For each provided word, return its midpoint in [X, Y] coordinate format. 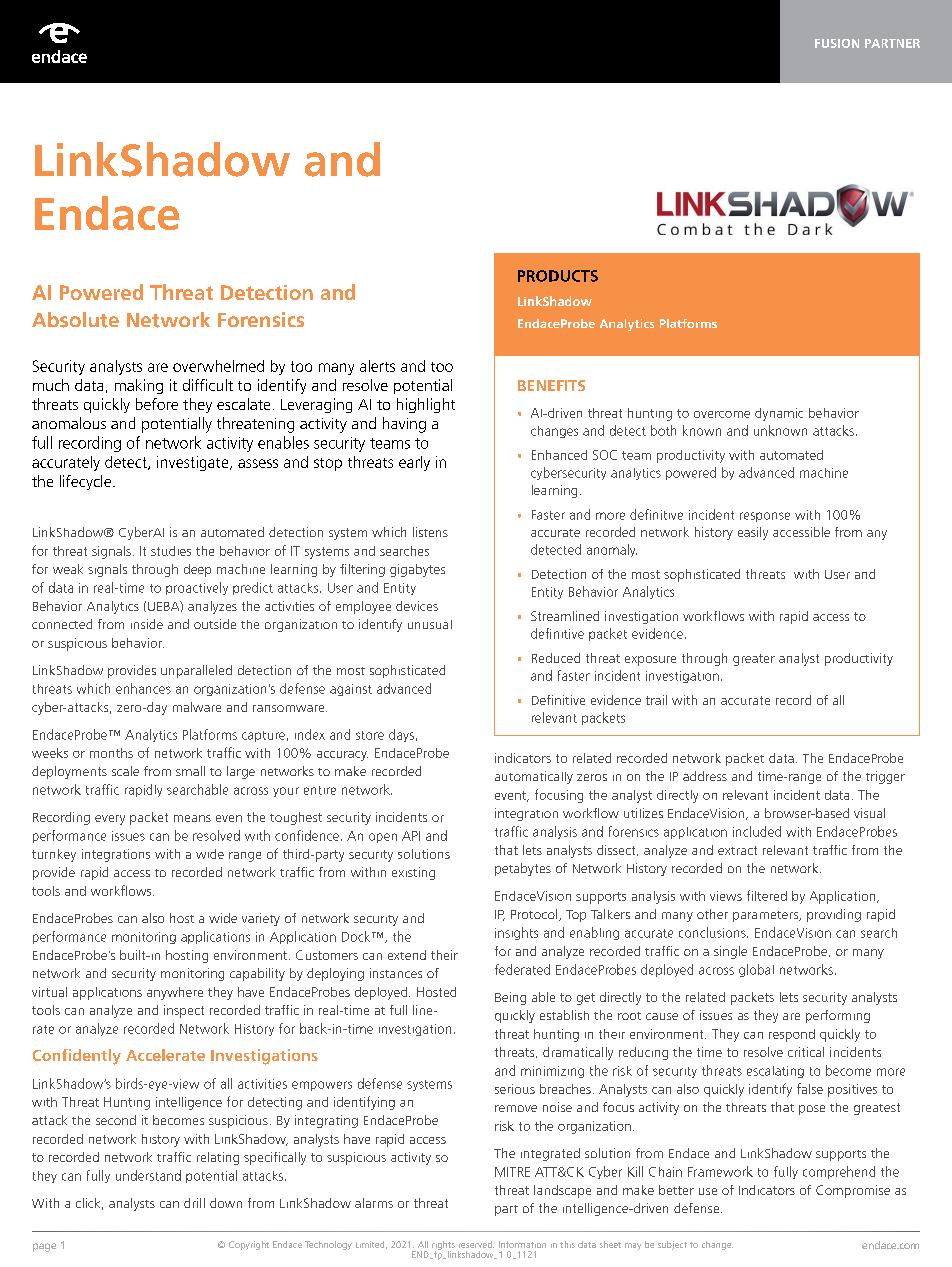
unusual [430, 624]
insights [516, 933]
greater [754, 660]
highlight [426, 405]
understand [148, 1175]
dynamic [779, 414]
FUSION [837, 43]
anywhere [175, 993]
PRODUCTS [558, 276]
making [139, 386]
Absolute [75, 320]
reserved [476, 1244]
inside [147, 624]
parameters [766, 916]
